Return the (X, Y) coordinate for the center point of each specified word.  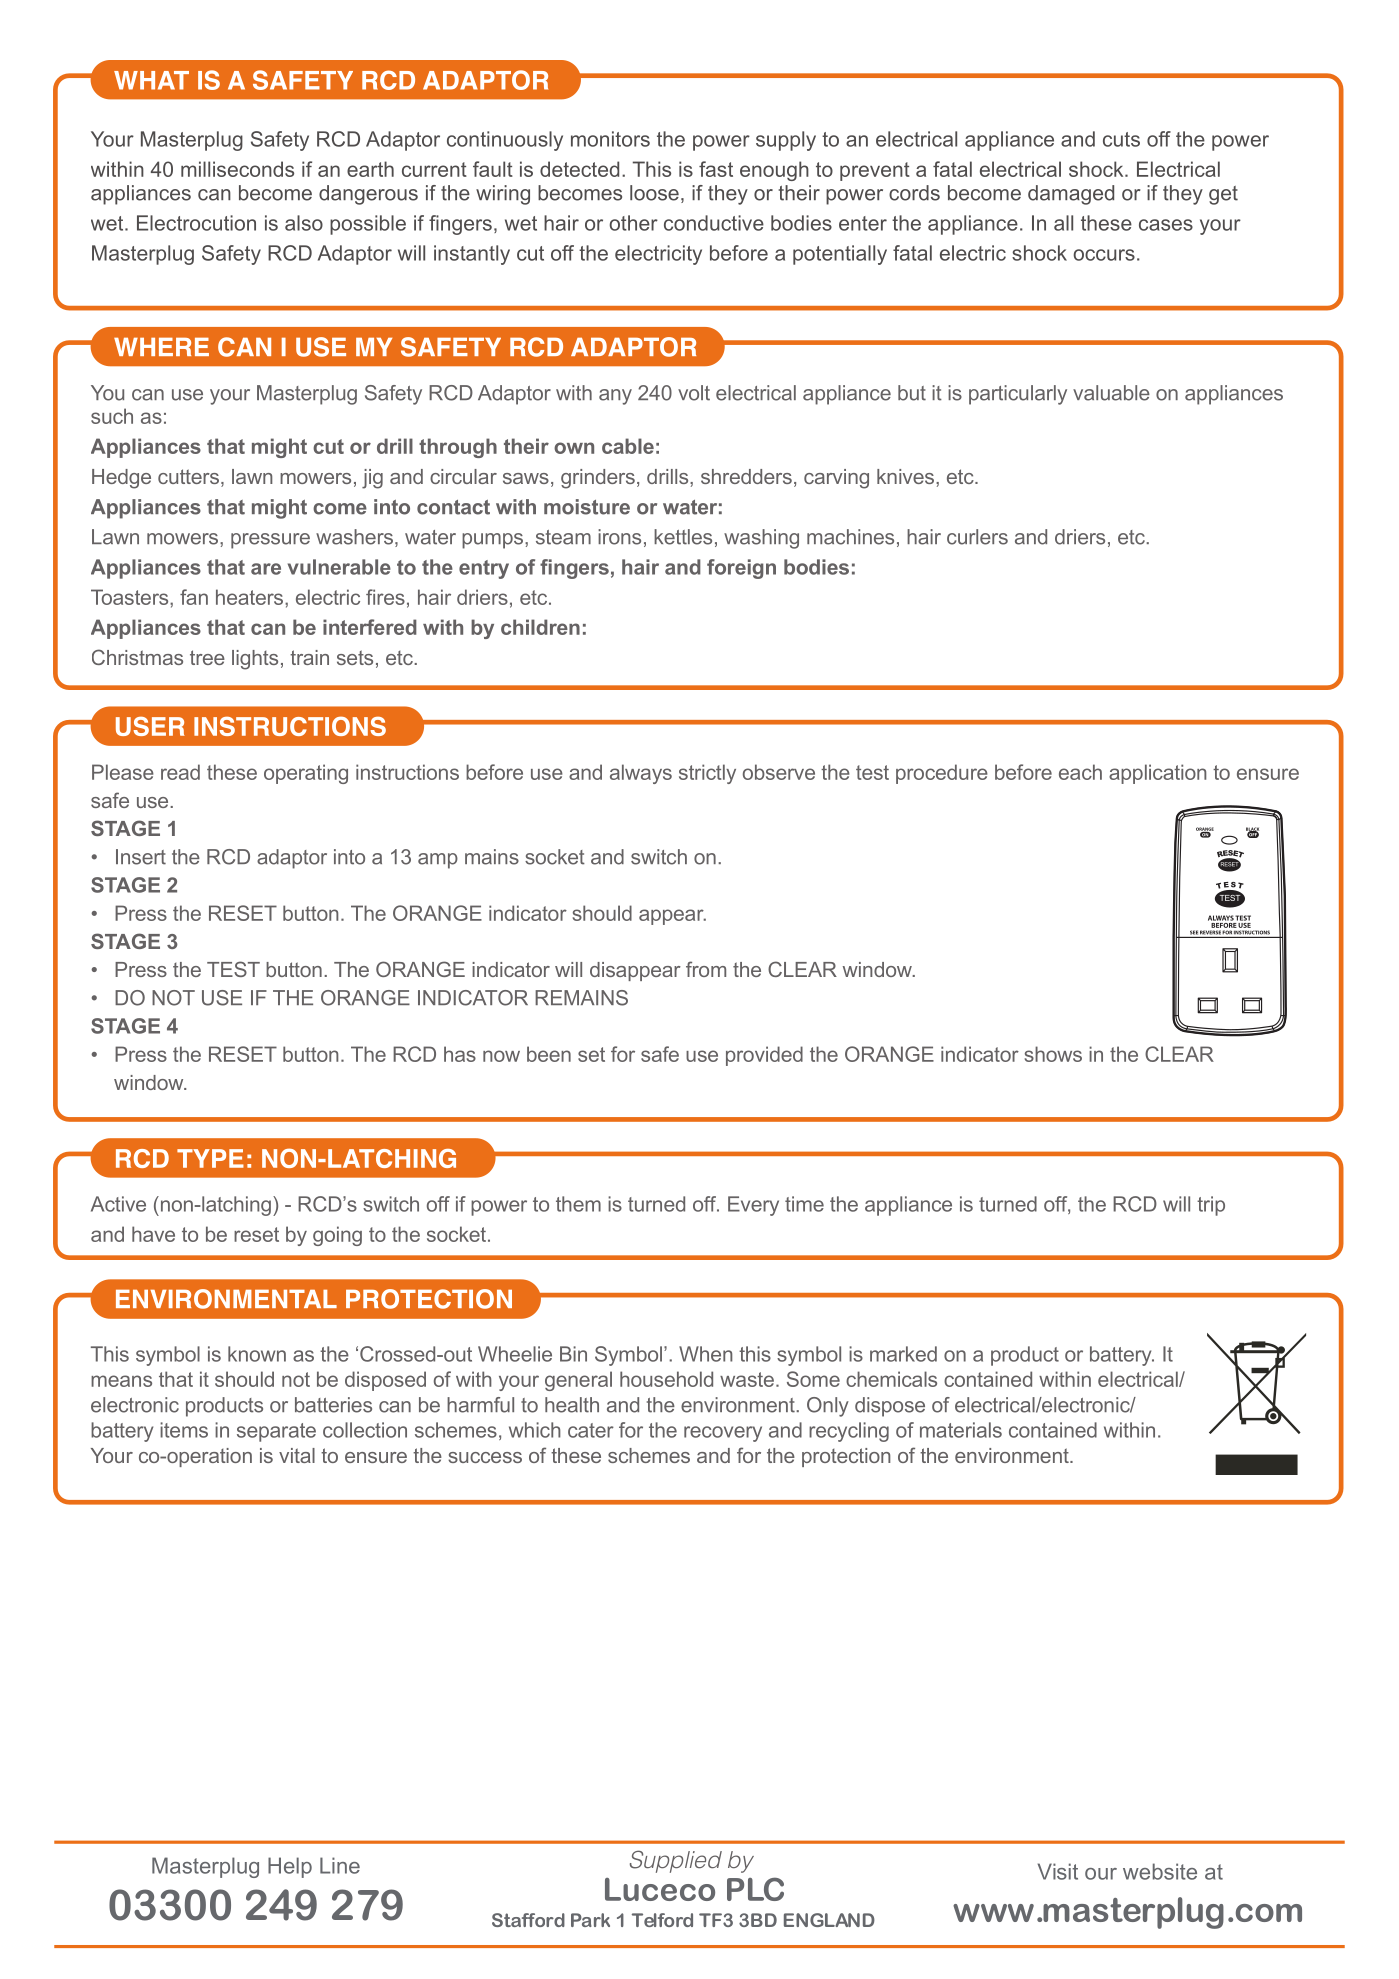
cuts (1121, 139)
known (257, 1354)
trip (1211, 1206)
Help (290, 1867)
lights (255, 660)
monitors (610, 139)
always (641, 774)
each (1080, 772)
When (706, 1354)
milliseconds (237, 169)
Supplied (676, 1861)
